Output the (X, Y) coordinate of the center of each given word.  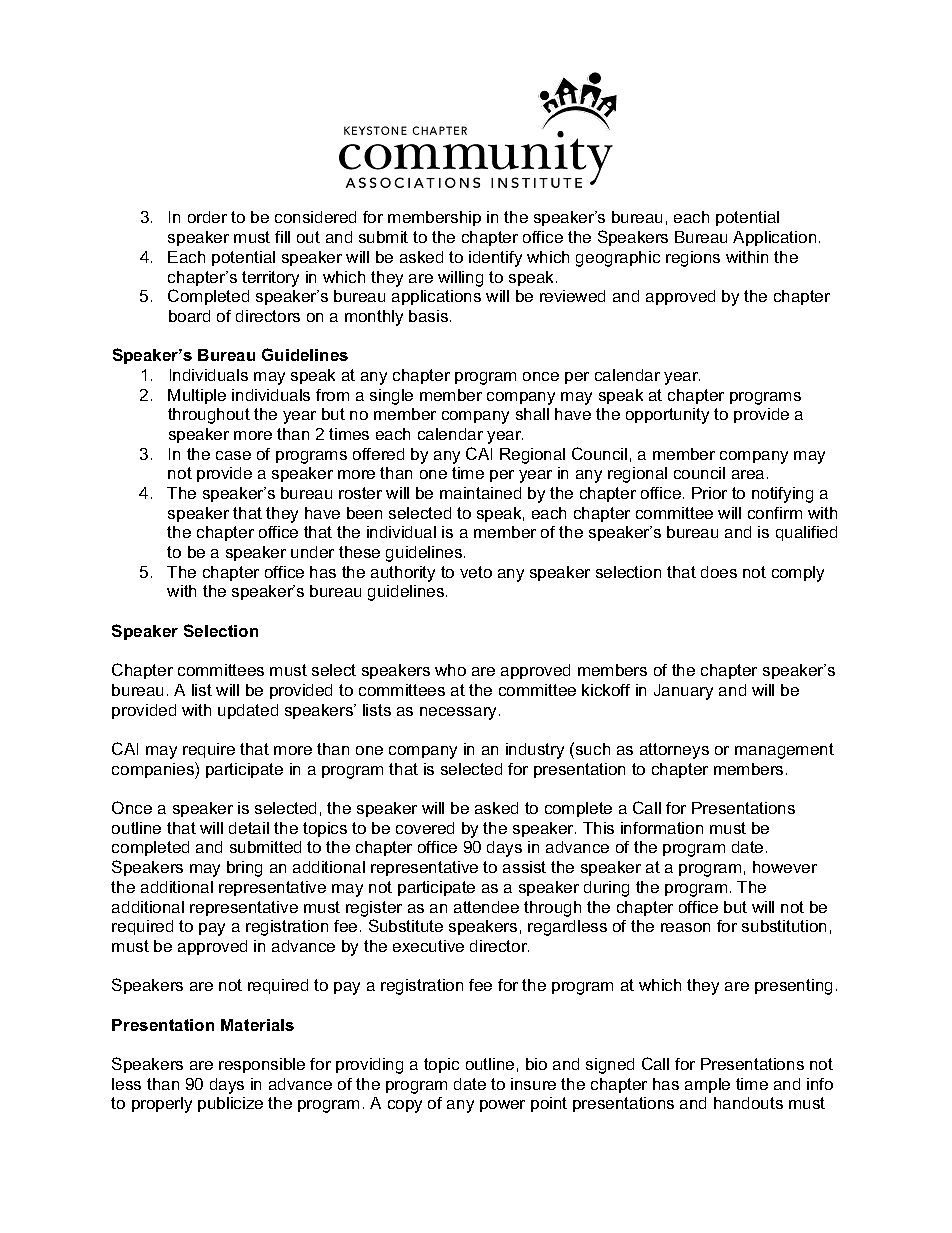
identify (495, 259)
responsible (262, 1065)
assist (524, 867)
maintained (480, 493)
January (683, 692)
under (312, 552)
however (785, 867)
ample (707, 1085)
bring (244, 869)
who (450, 670)
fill (282, 237)
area (748, 474)
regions (693, 259)
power (502, 1106)
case (233, 455)
